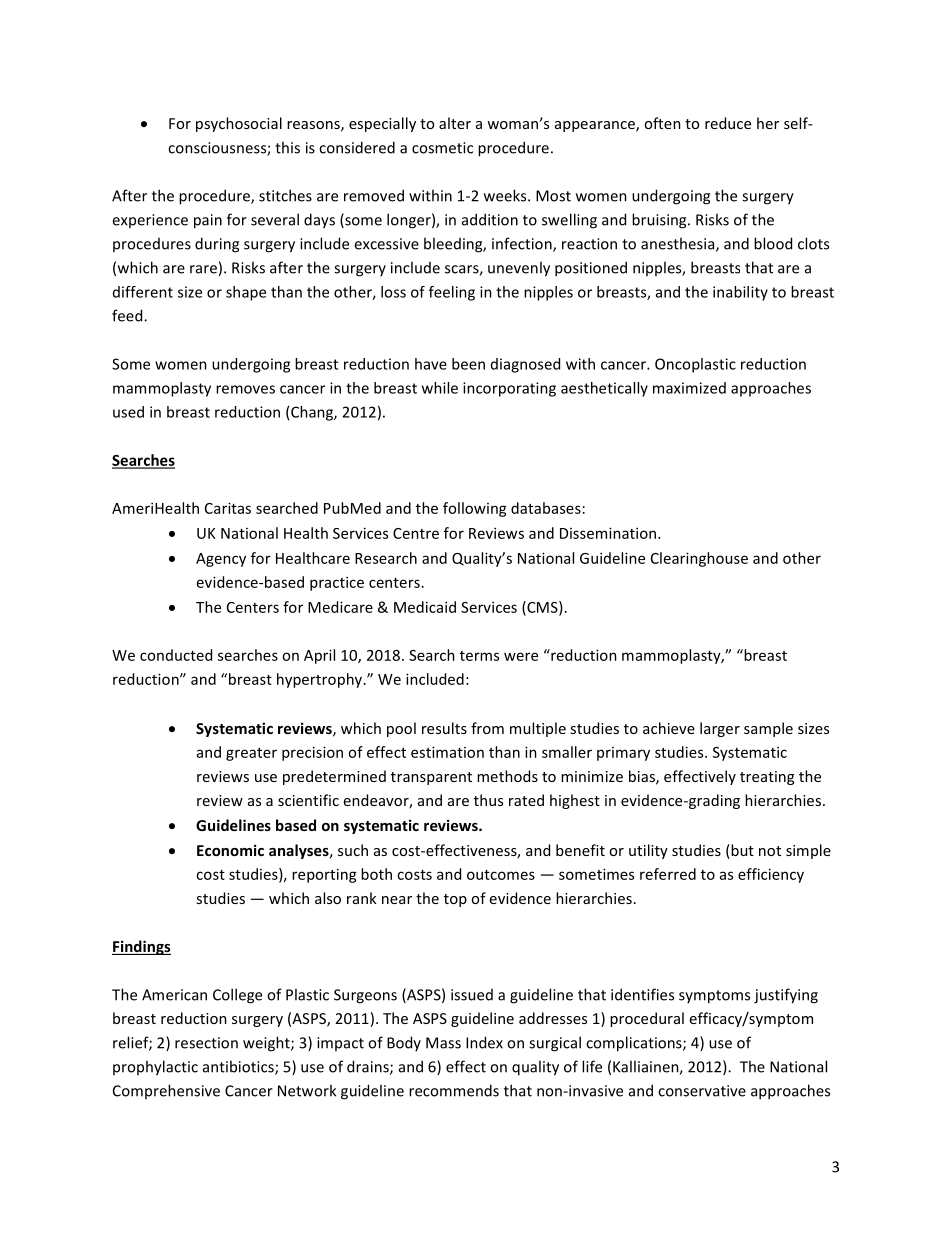 The image size is (952, 1233). I want to click on Agency, so click(221, 560).
